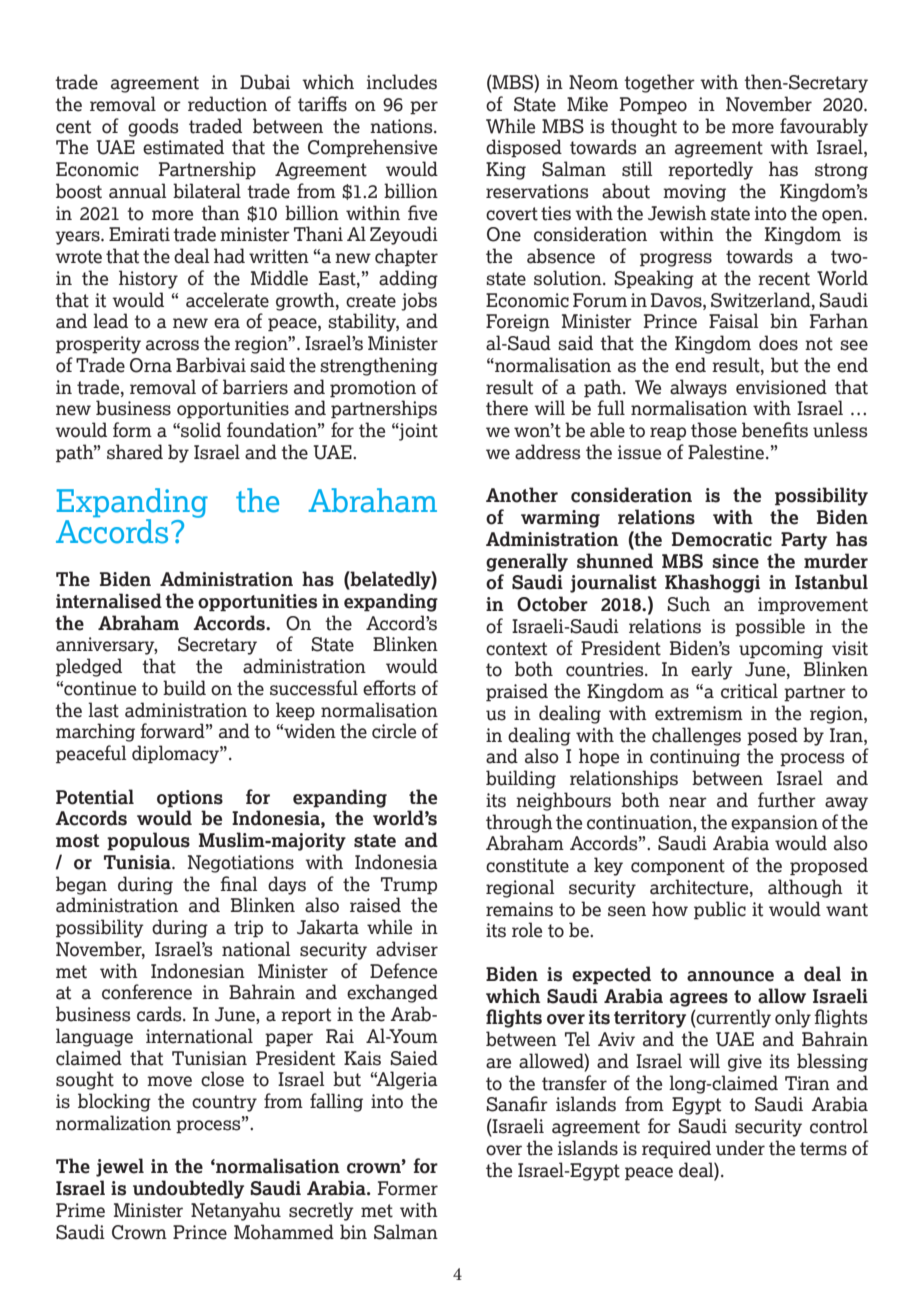 Image resolution: width=924 pixels, height=1308 pixels. What do you see at coordinates (516, 649) in the page?
I see `context` at bounding box center [516, 649].
